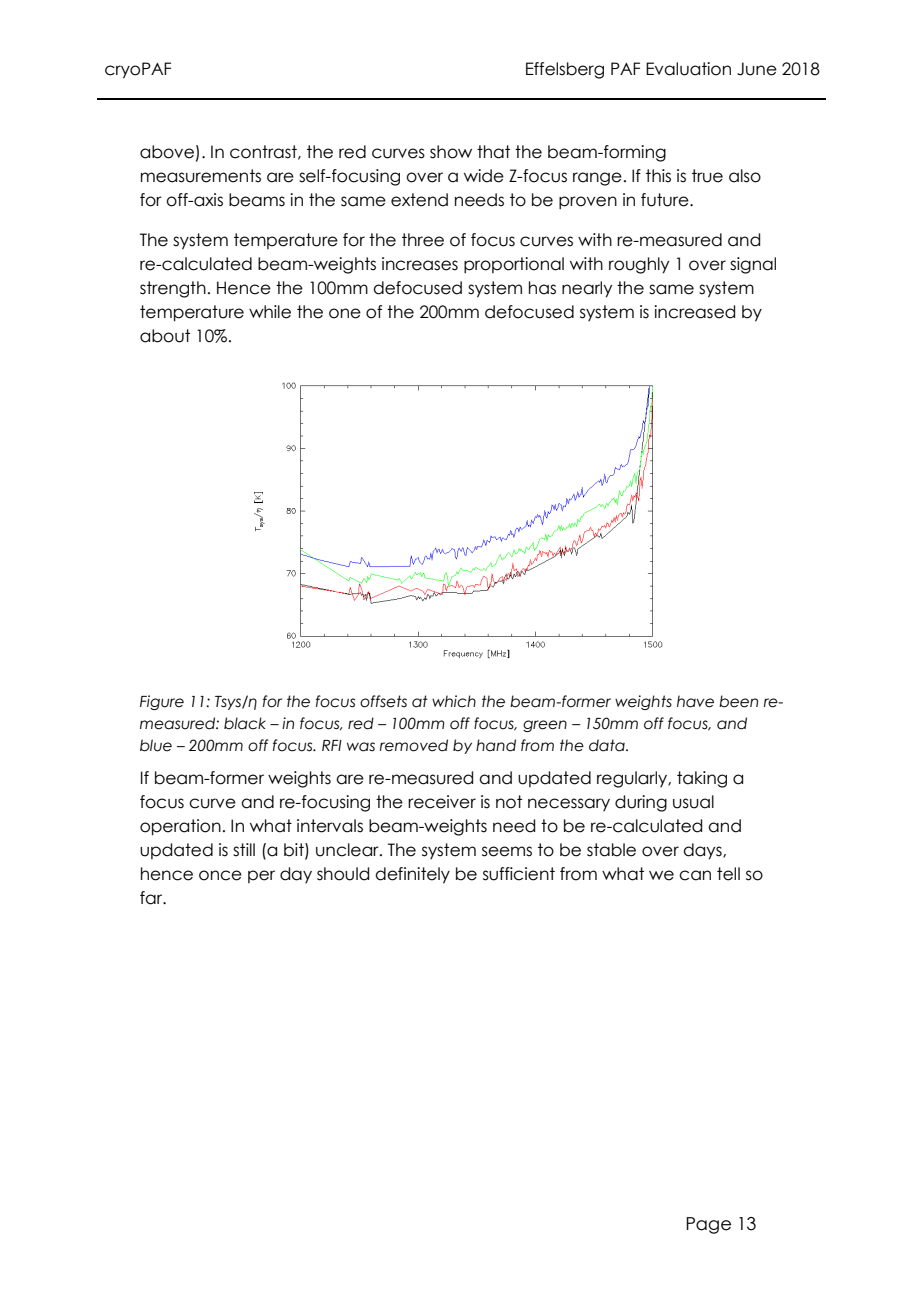  Describe the element at coordinates (694, 312) in the page. I see `increased` at that location.
